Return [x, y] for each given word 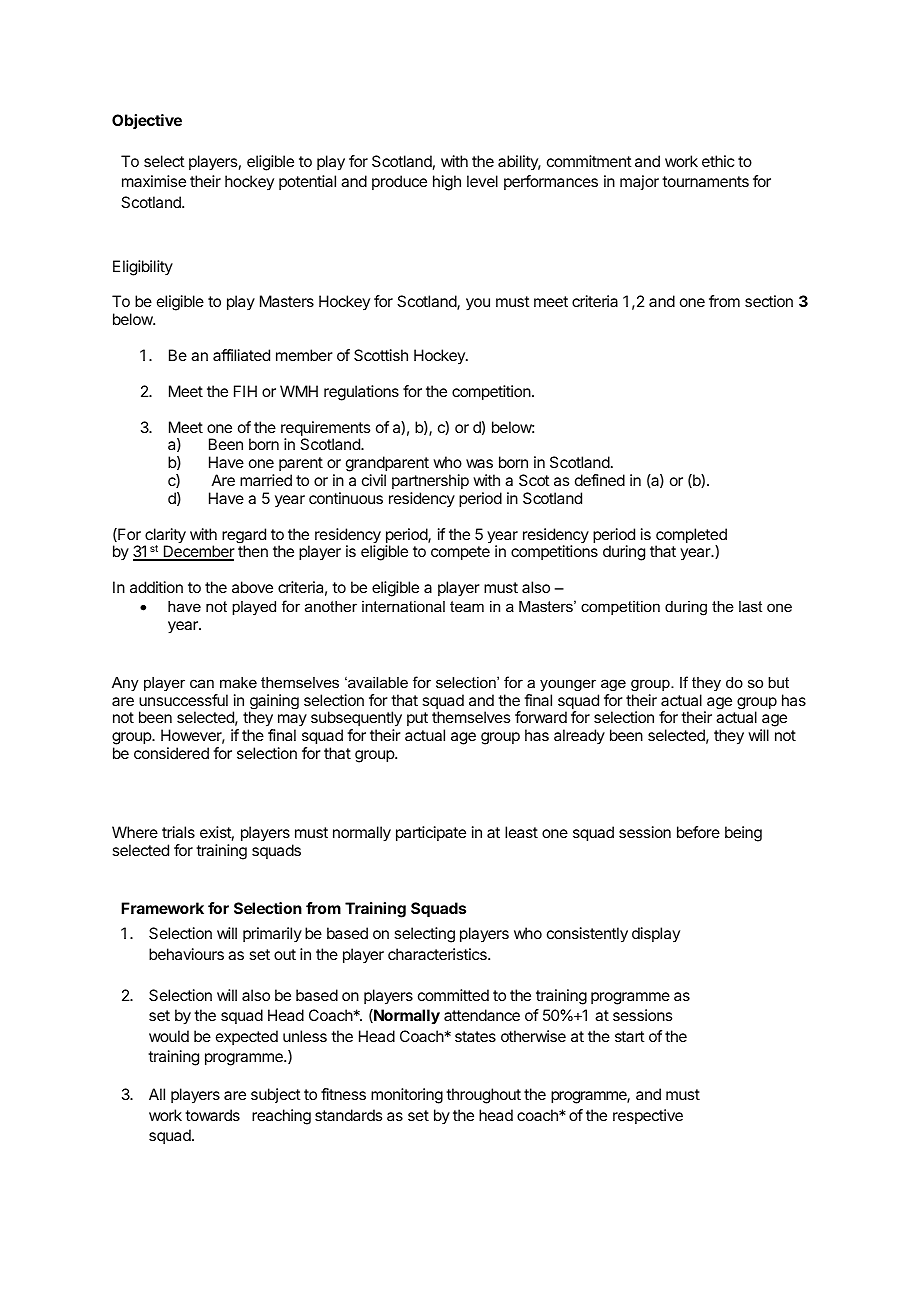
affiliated [241, 355]
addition [156, 587]
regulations [361, 393]
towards [212, 1115]
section [769, 301]
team [467, 606]
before [698, 832]
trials [178, 832]
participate [431, 834]
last [750, 606]
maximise [154, 181]
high [447, 183]
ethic [718, 161]
